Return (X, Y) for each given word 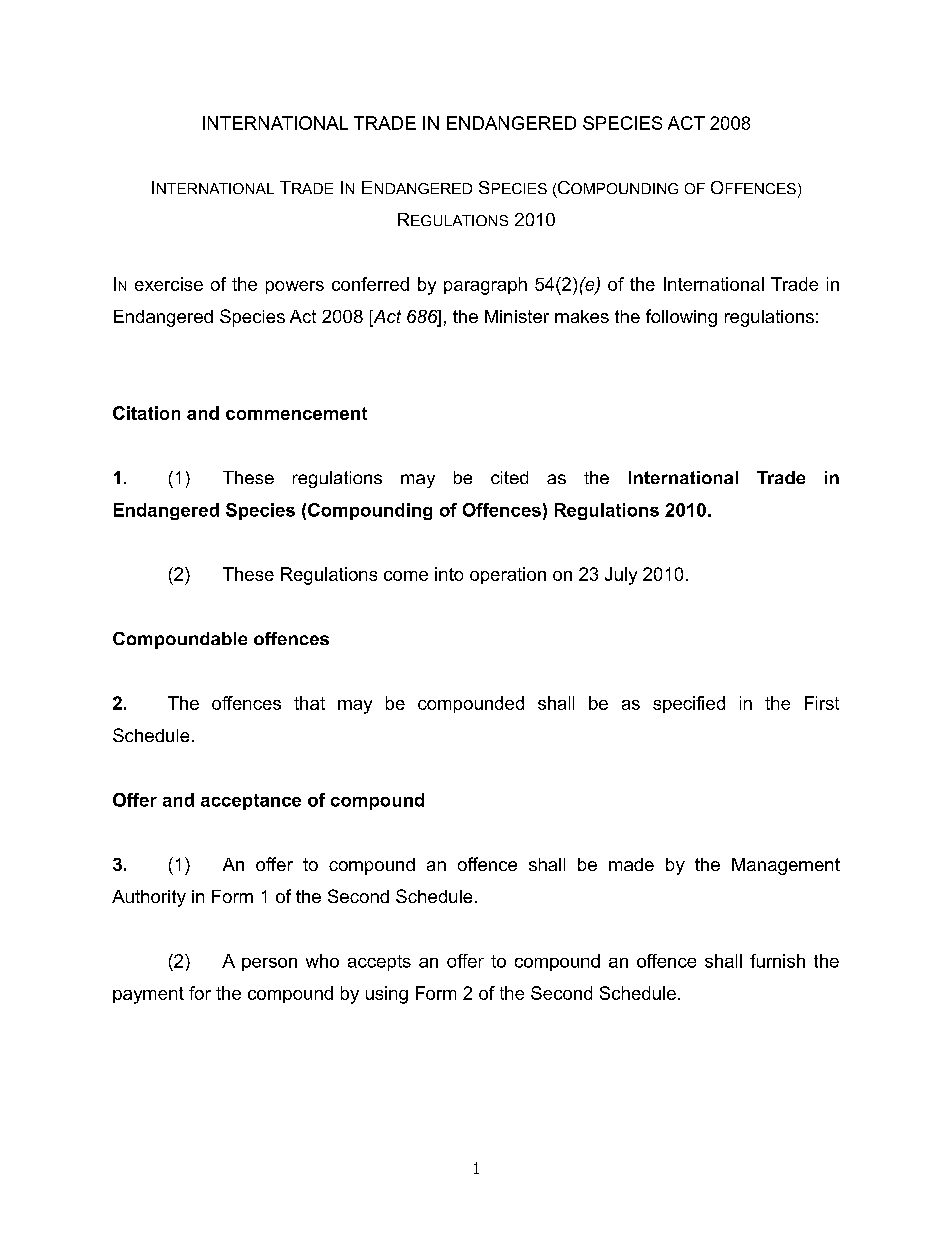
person (269, 964)
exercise (169, 284)
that (309, 703)
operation (508, 575)
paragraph (485, 286)
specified (689, 704)
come (406, 576)
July (621, 576)
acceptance (251, 802)
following (681, 318)
